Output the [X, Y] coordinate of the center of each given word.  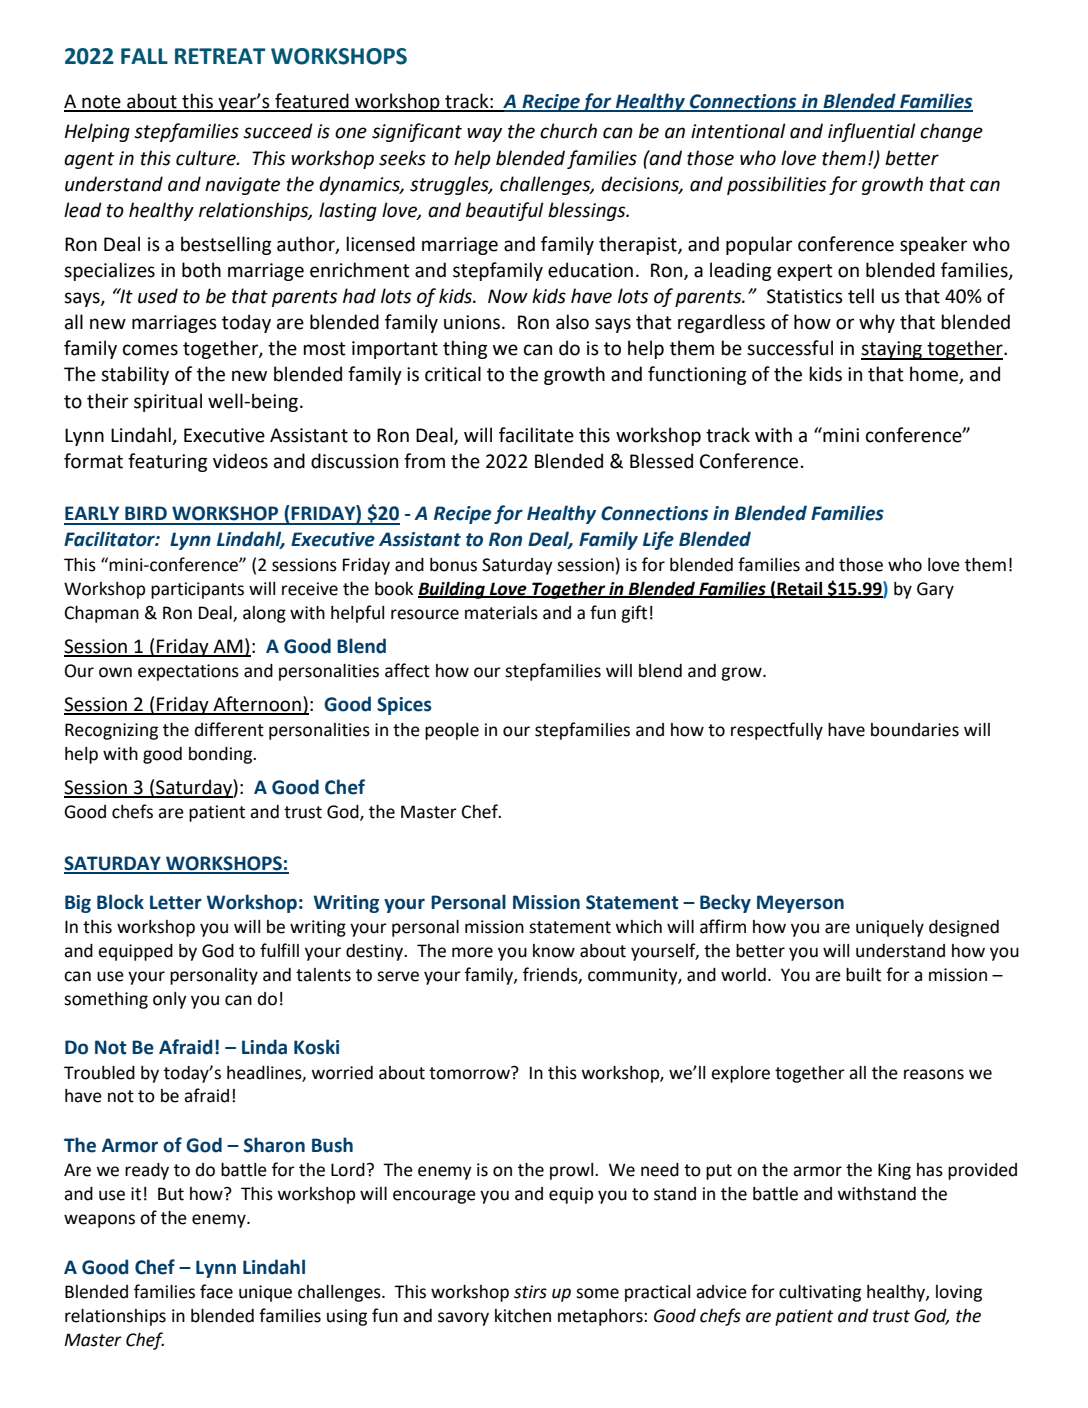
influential [872, 132]
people [452, 731]
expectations [188, 672]
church [568, 131]
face [216, 1291]
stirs [530, 1292]
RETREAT [220, 56]
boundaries [915, 730]
